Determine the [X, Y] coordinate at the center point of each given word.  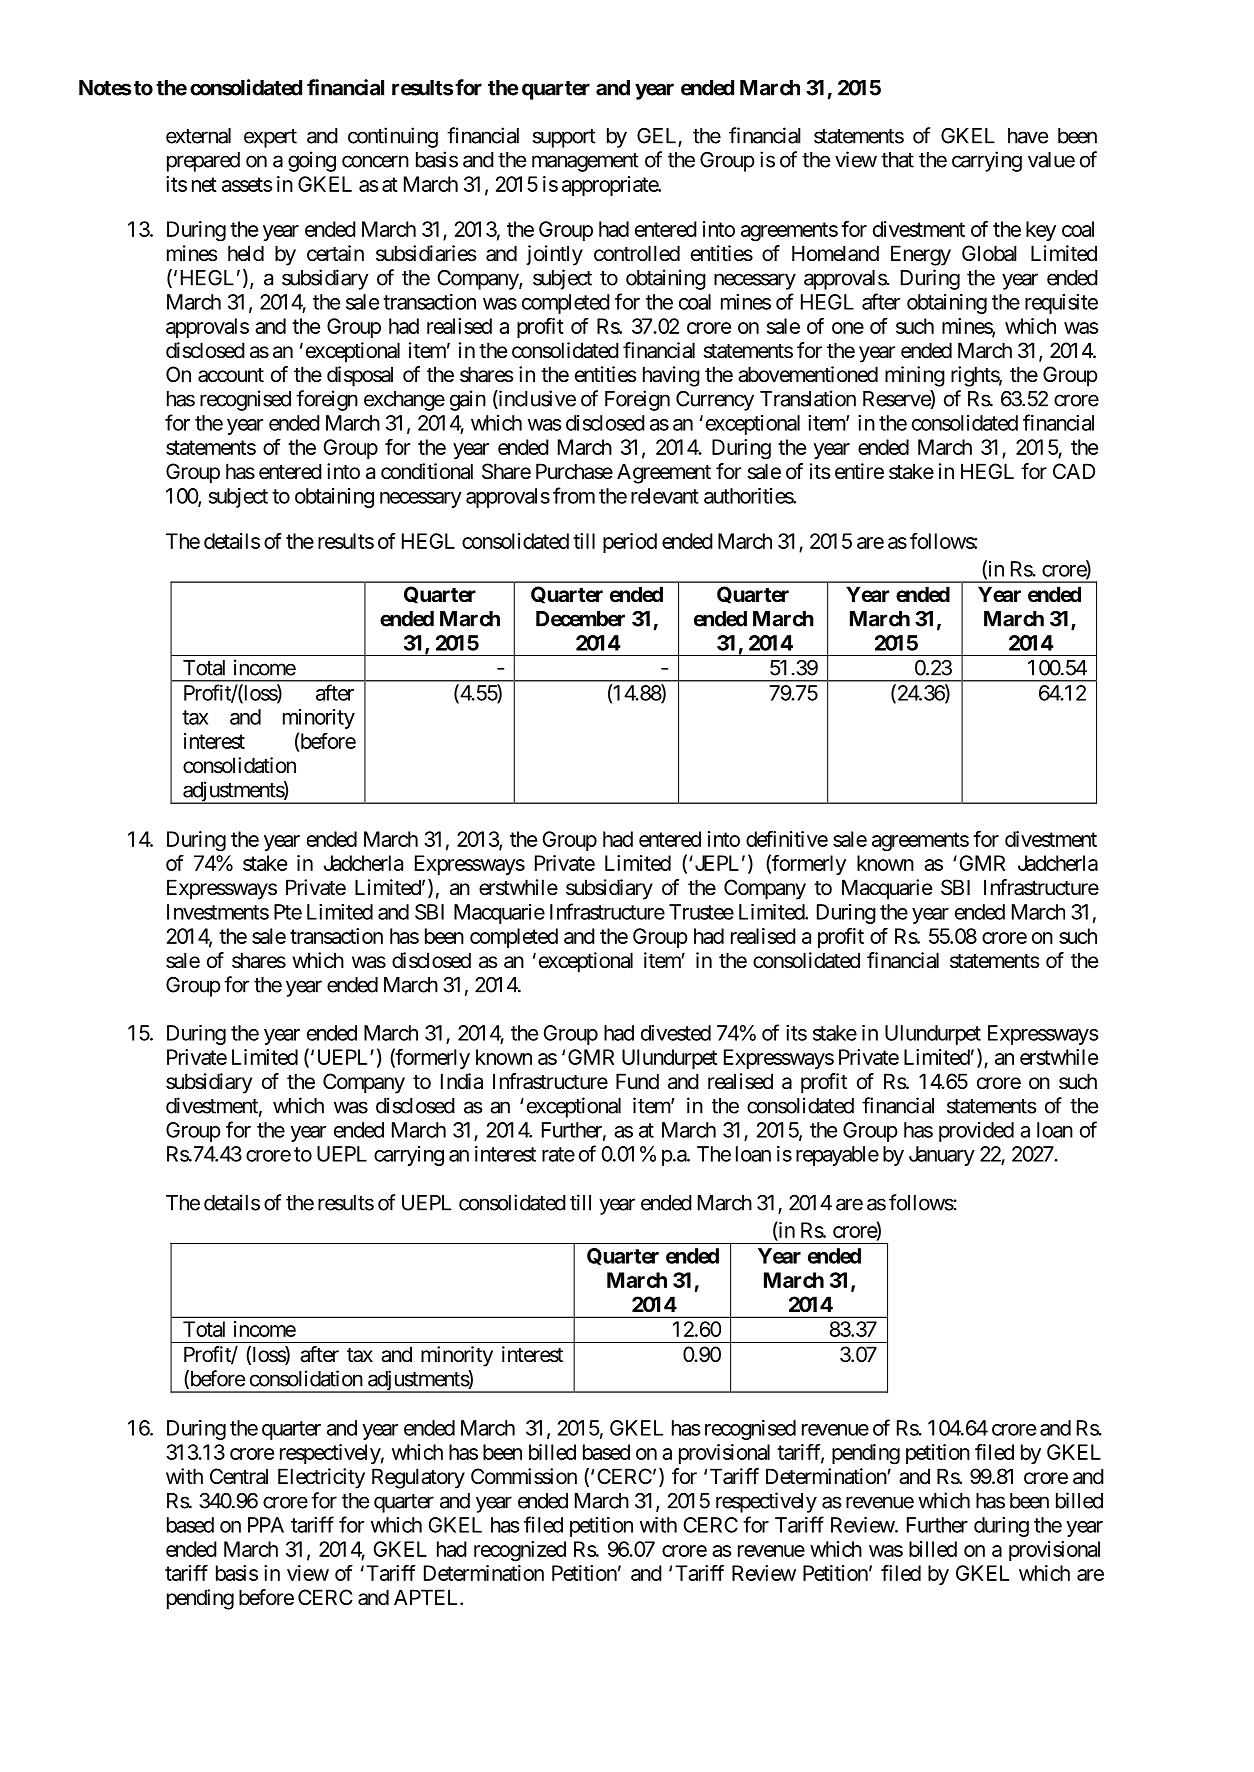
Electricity [321, 1478]
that [897, 160]
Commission [524, 1476]
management [585, 162]
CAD [1074, 471]
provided [976, 1132]
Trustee [701, 912]
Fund [637, 1081]
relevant [665, 496]
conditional [427, 471]
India [462, 1081]
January [942, 1156]
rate [558, 1154]
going [312, 161]
